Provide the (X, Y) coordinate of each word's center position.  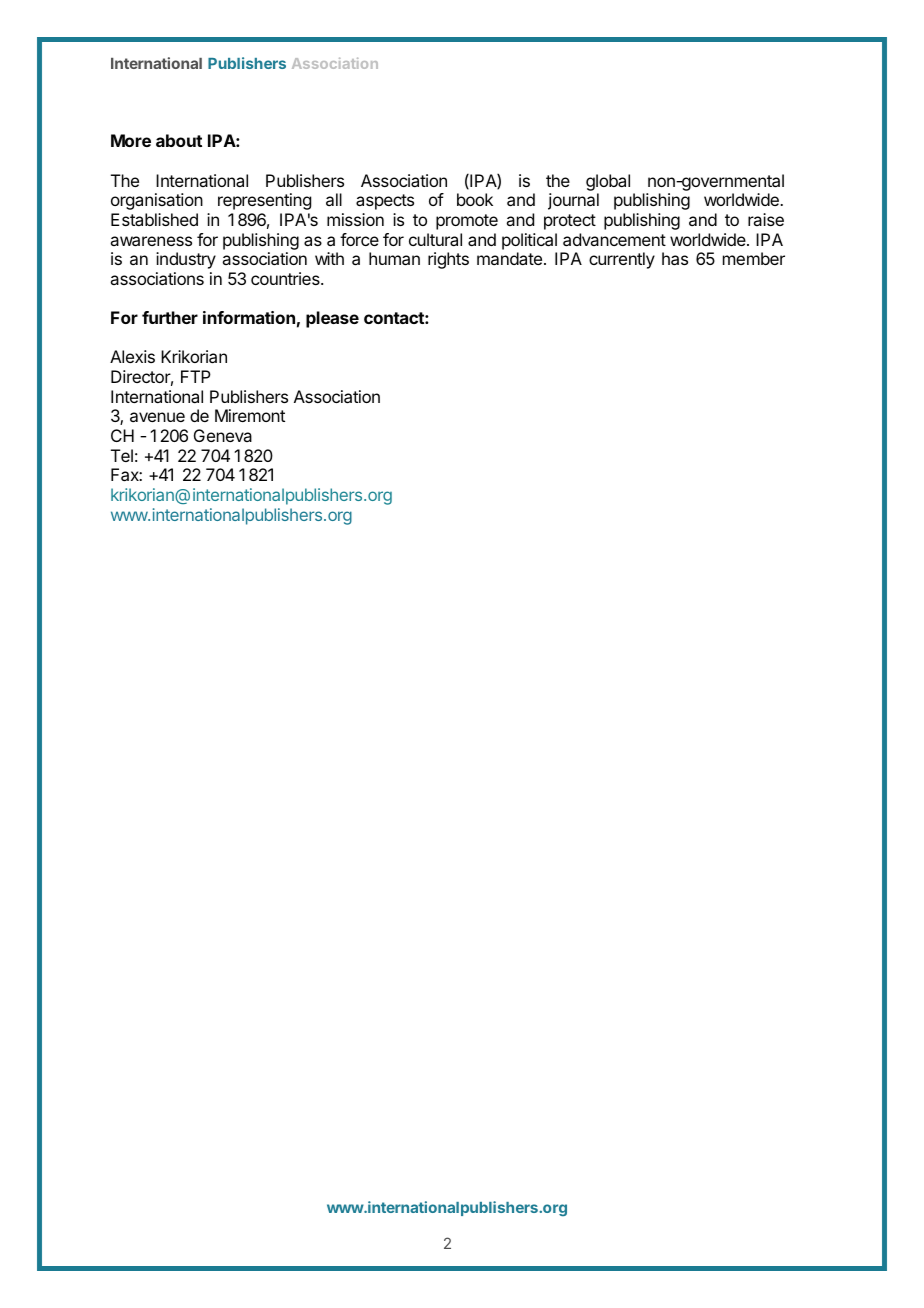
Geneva (223, 435)
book (475, 199)
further (170, 317)
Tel (122, 455)
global (608, 182)
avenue (157, 417)
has (675, 258)
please (332, 319)
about (179, 140)
